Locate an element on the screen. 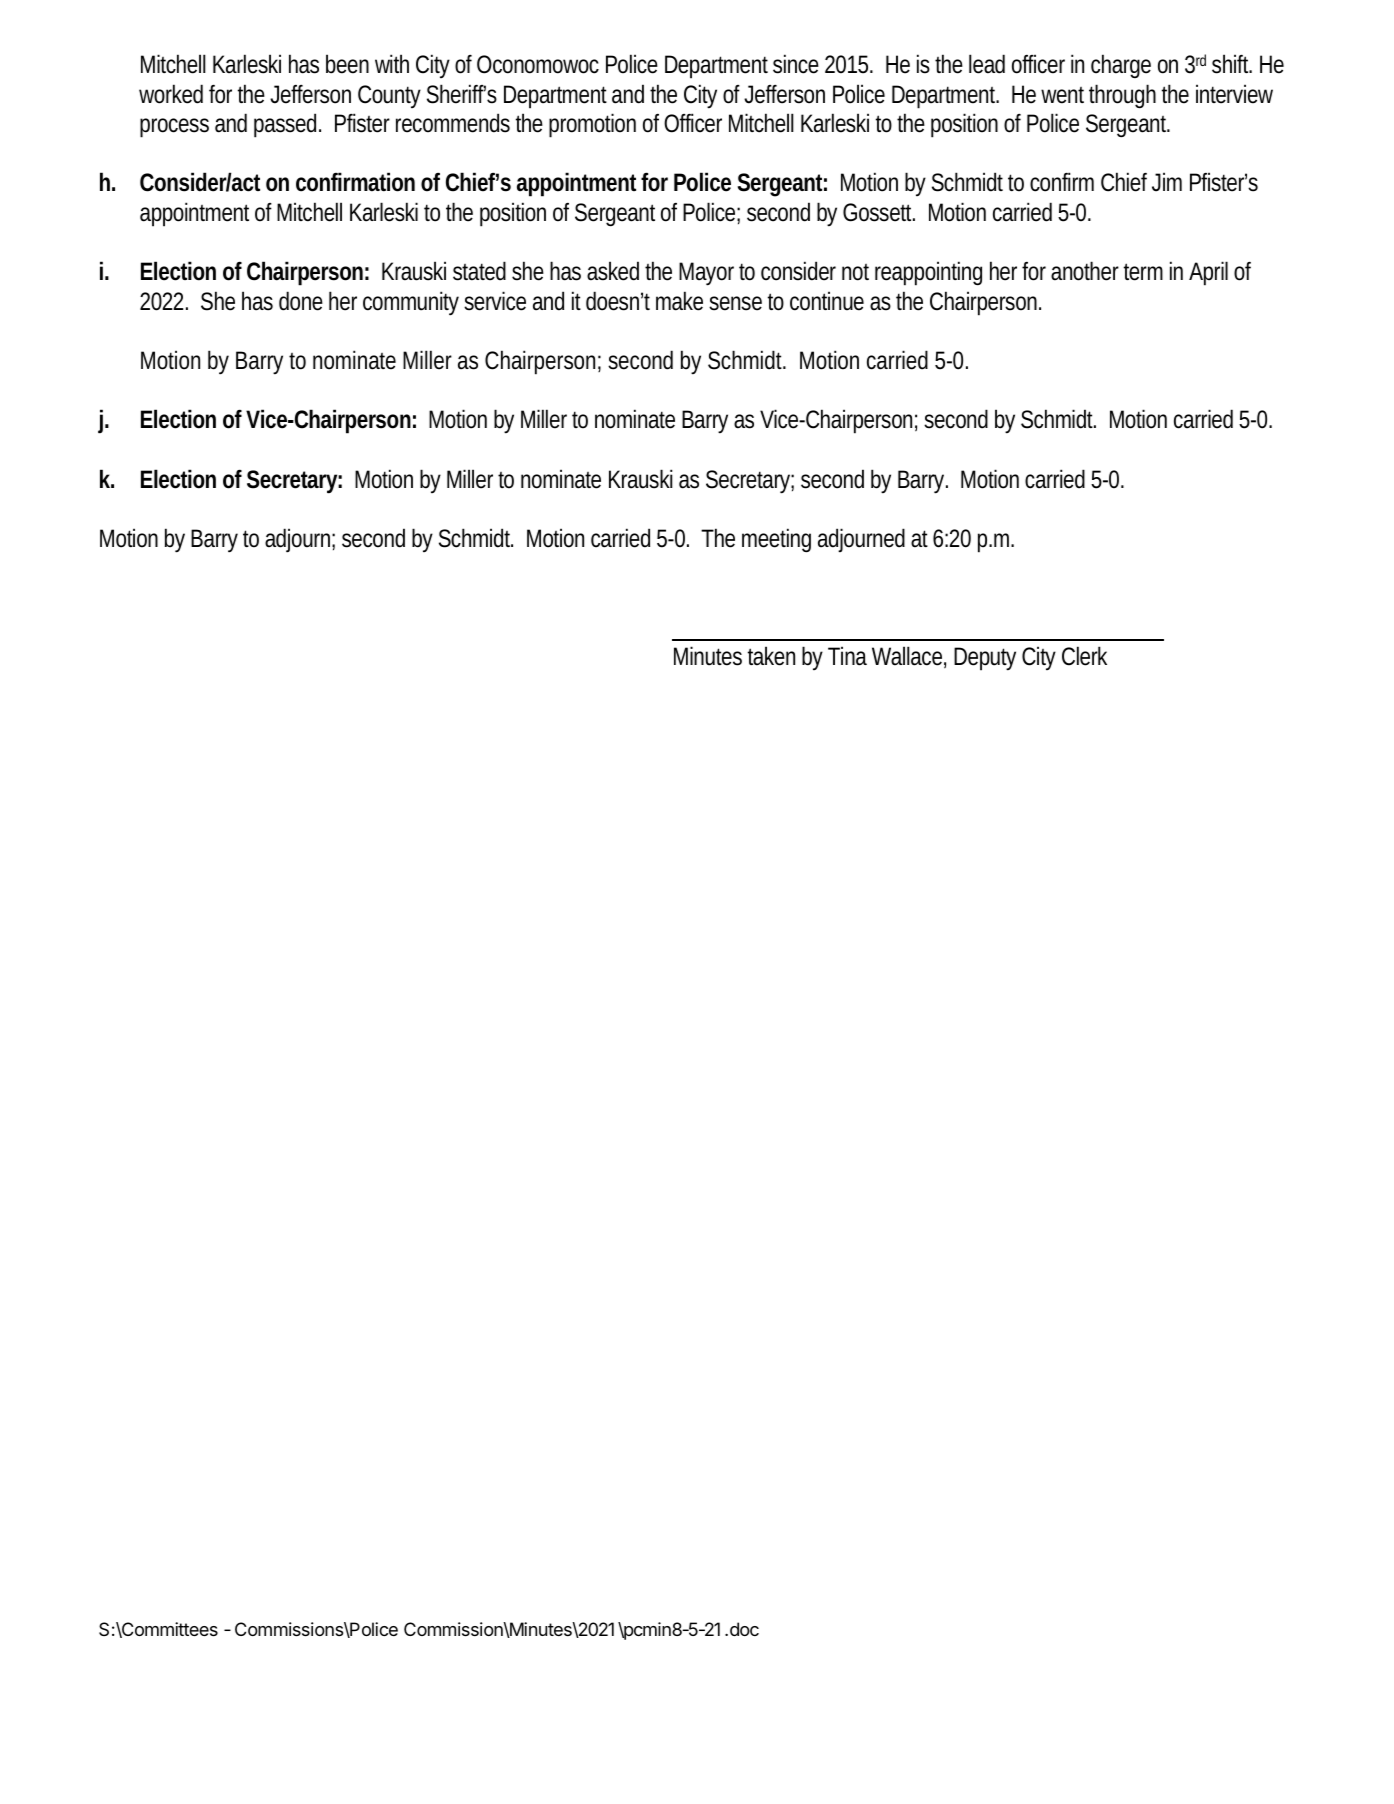 Image resolution: width=1394 pixels, height=1804 pixels. done is located at coordinates (301, 301).
